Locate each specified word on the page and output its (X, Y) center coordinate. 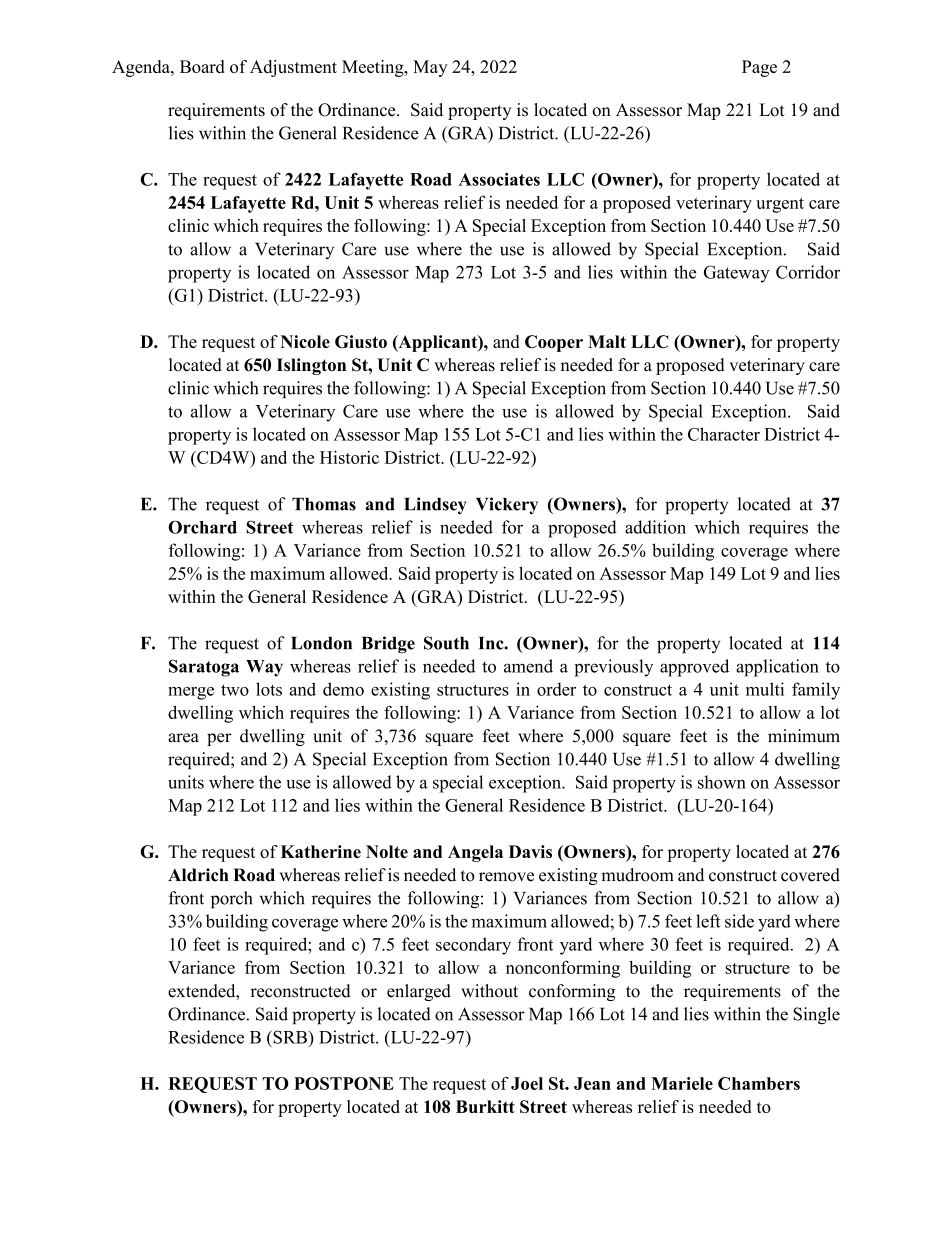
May (430, 68)
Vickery (507, 506)
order (556, 689)
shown (722, 782)
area (183, 738)
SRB (290, 1037)
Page (759, 68)
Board (202, 66)
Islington (311, 366)
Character (724, 434)
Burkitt (485, 1106)
